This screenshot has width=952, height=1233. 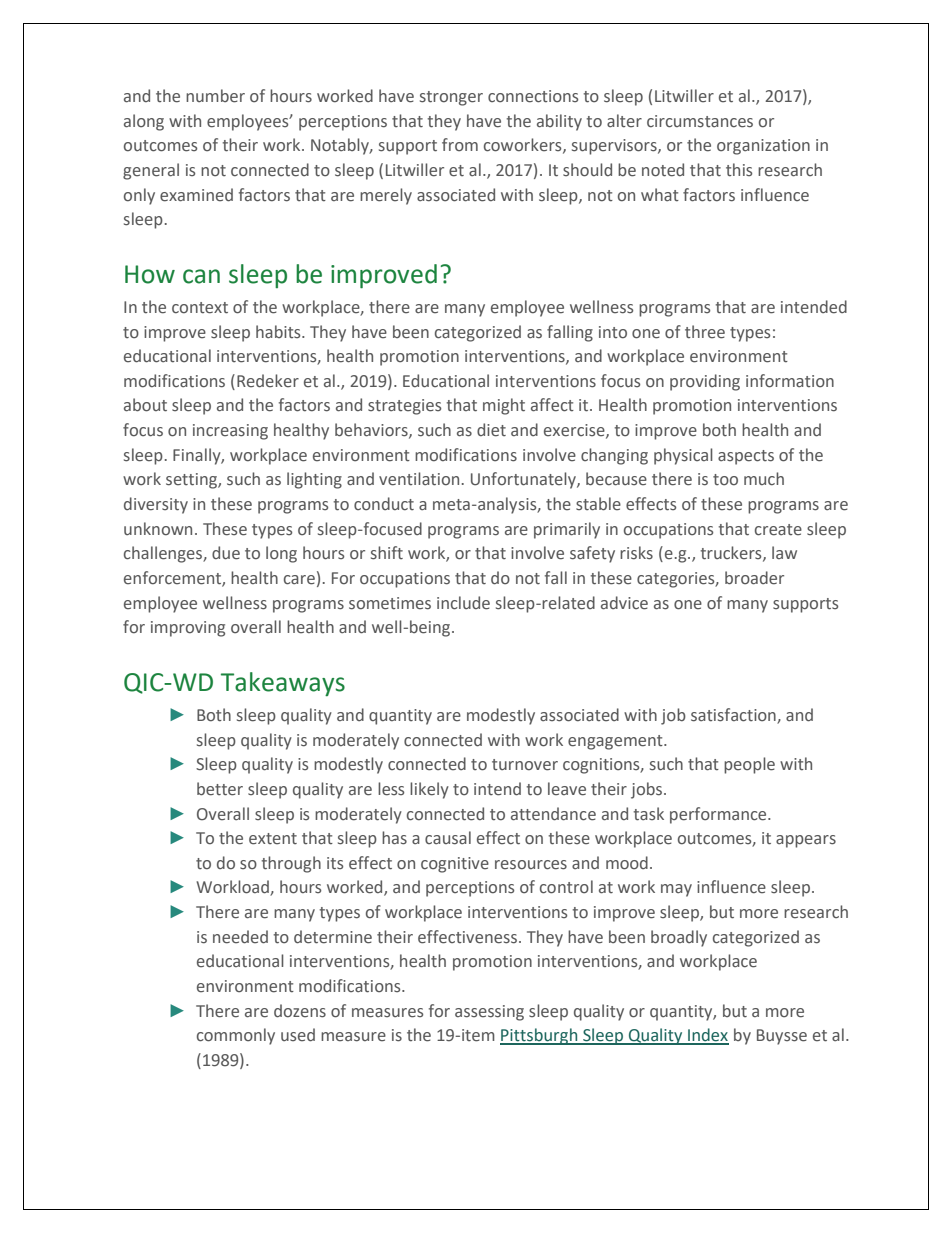 I want to click on from, so click(x=460, y=144).
